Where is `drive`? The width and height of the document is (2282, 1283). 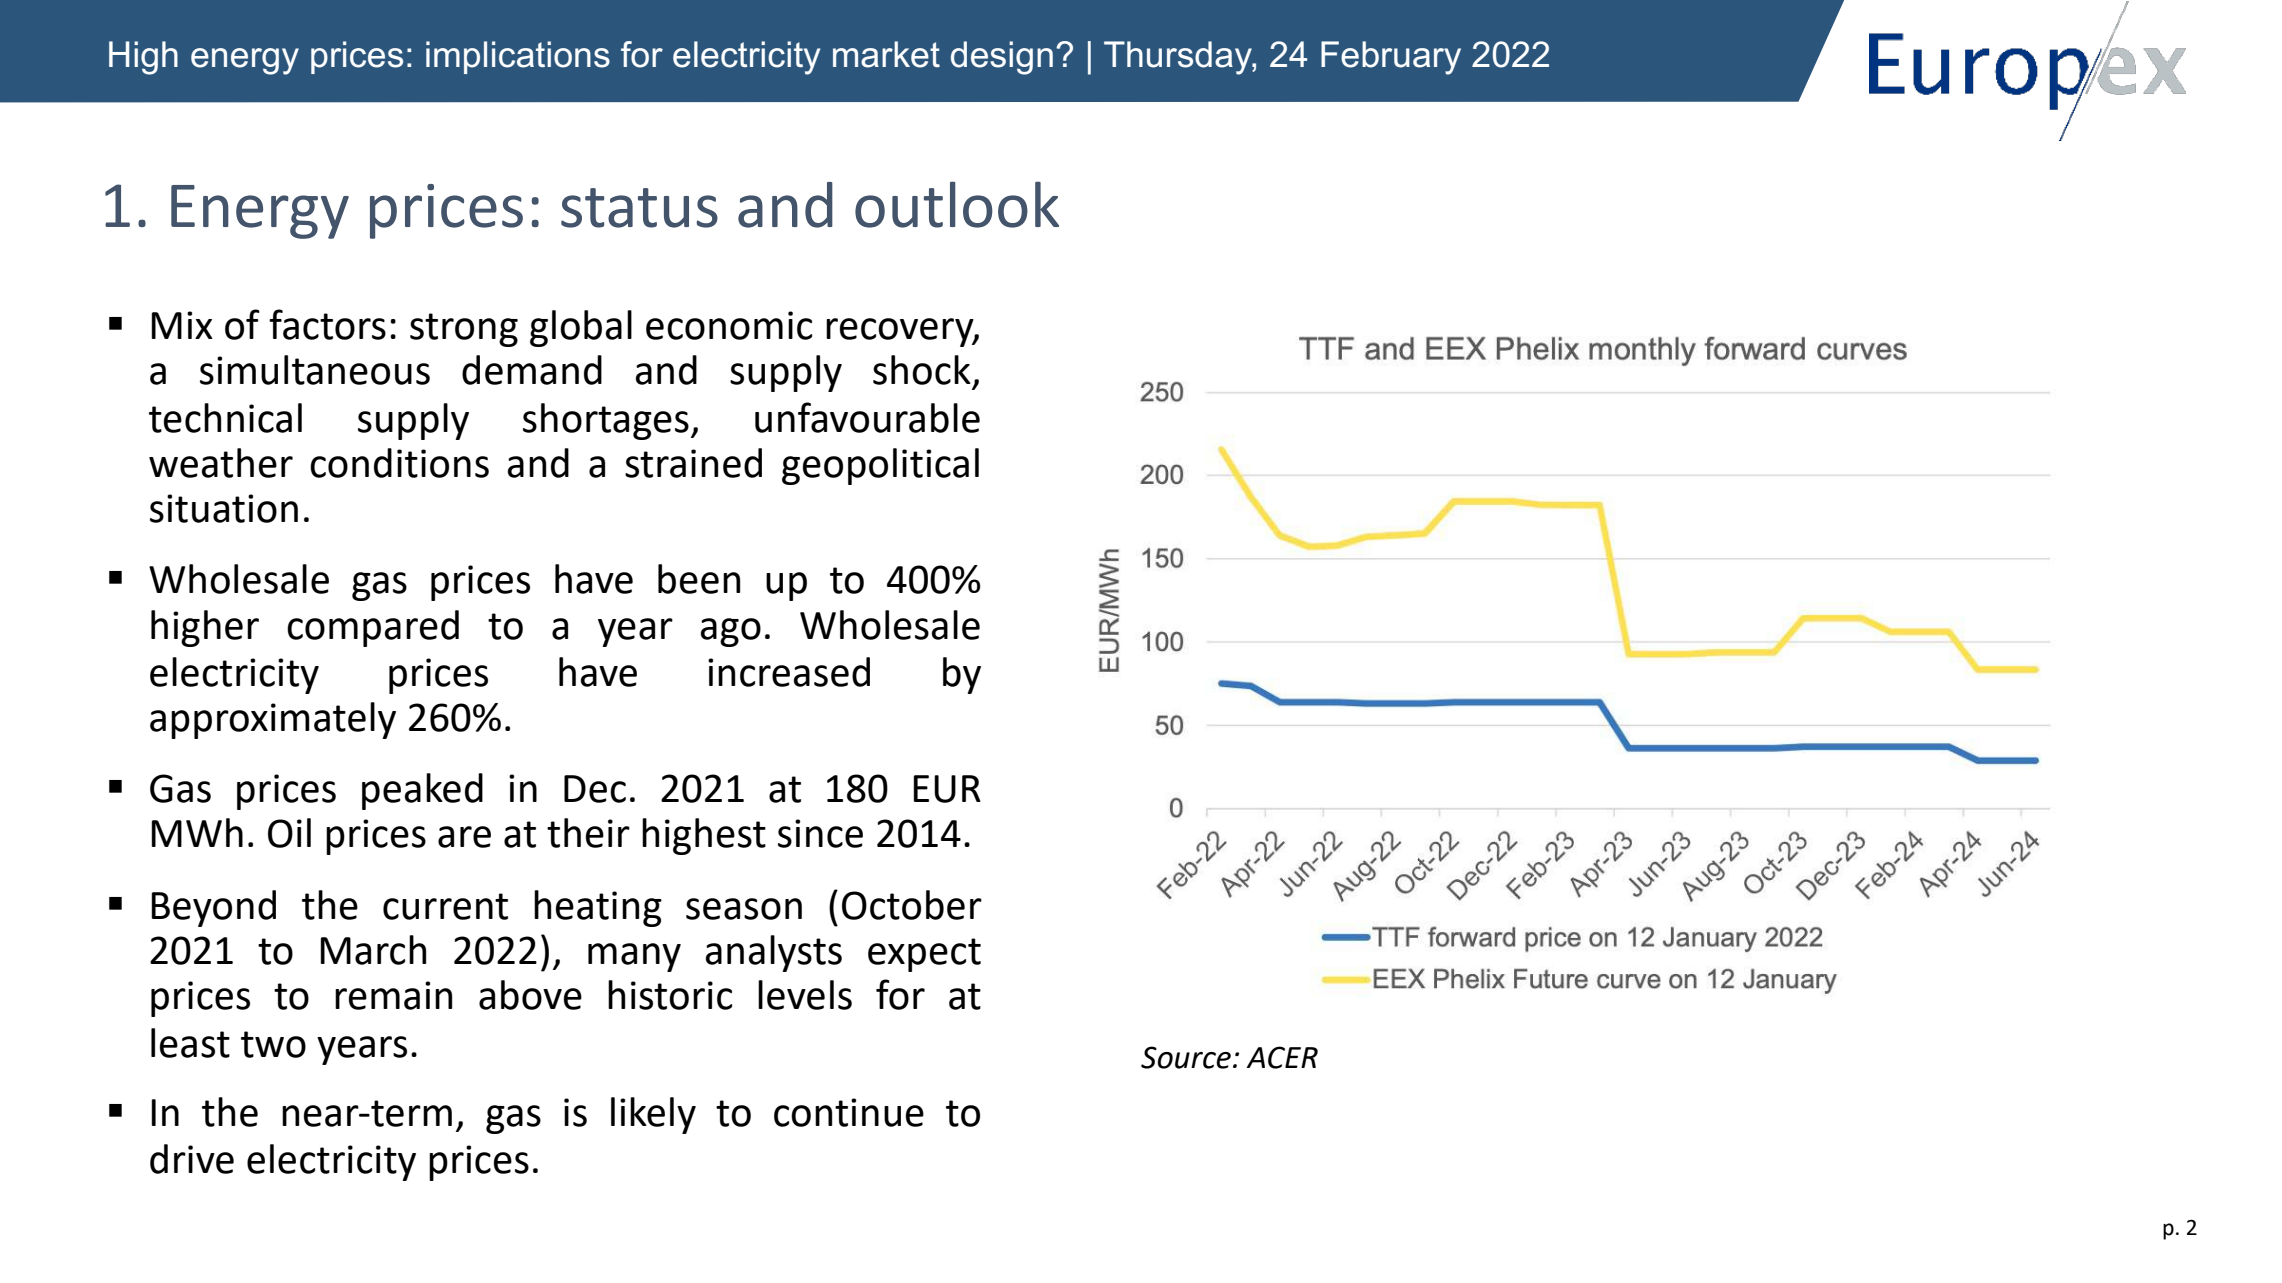 drive is located at coordinates (192, 1159).
